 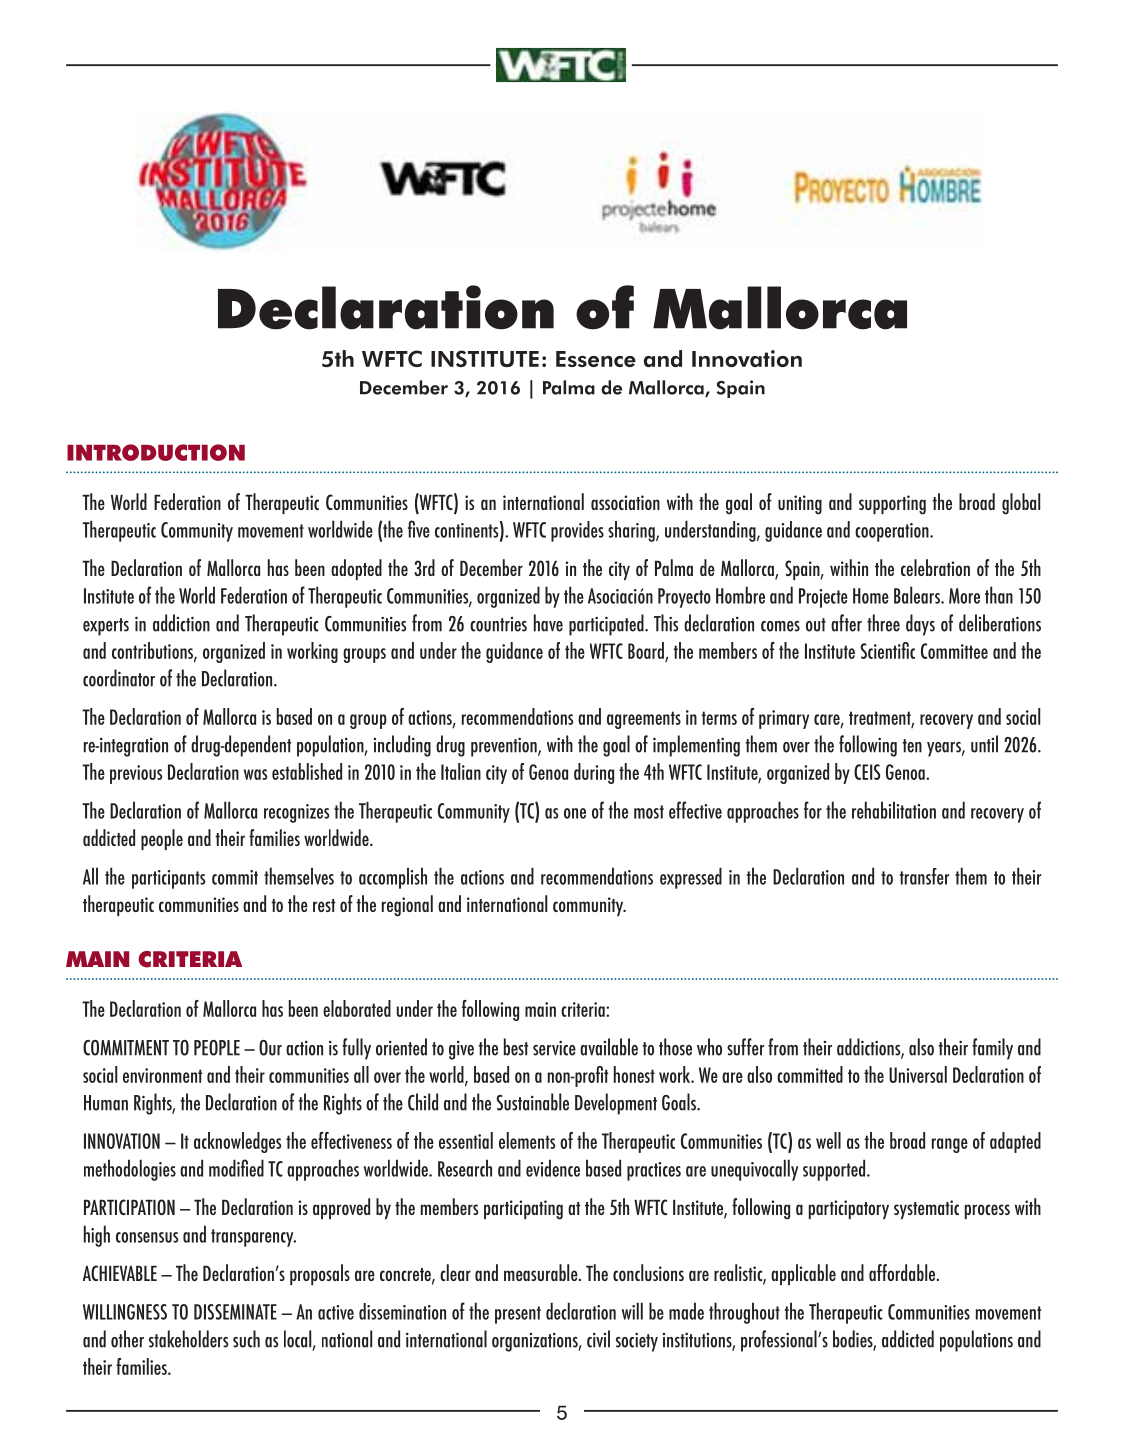 I want to click on DISSEMINATE, so click(x=235, y=1312).
